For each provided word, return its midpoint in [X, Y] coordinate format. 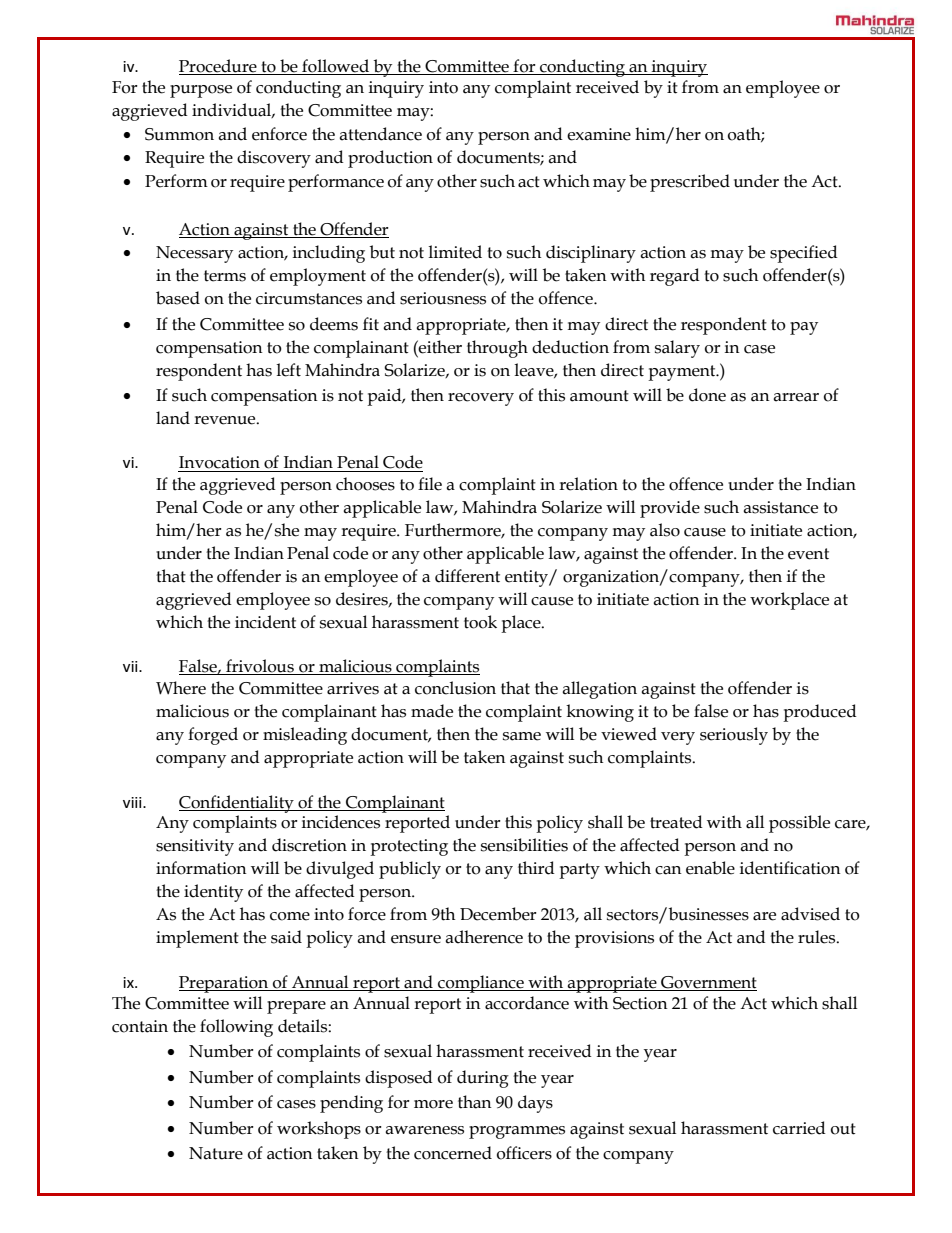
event [808, 554]
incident [265, 622]
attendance [380, 134]
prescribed [690, 183]
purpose [201, 91]
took [480, 622]
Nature [216, 1153]
